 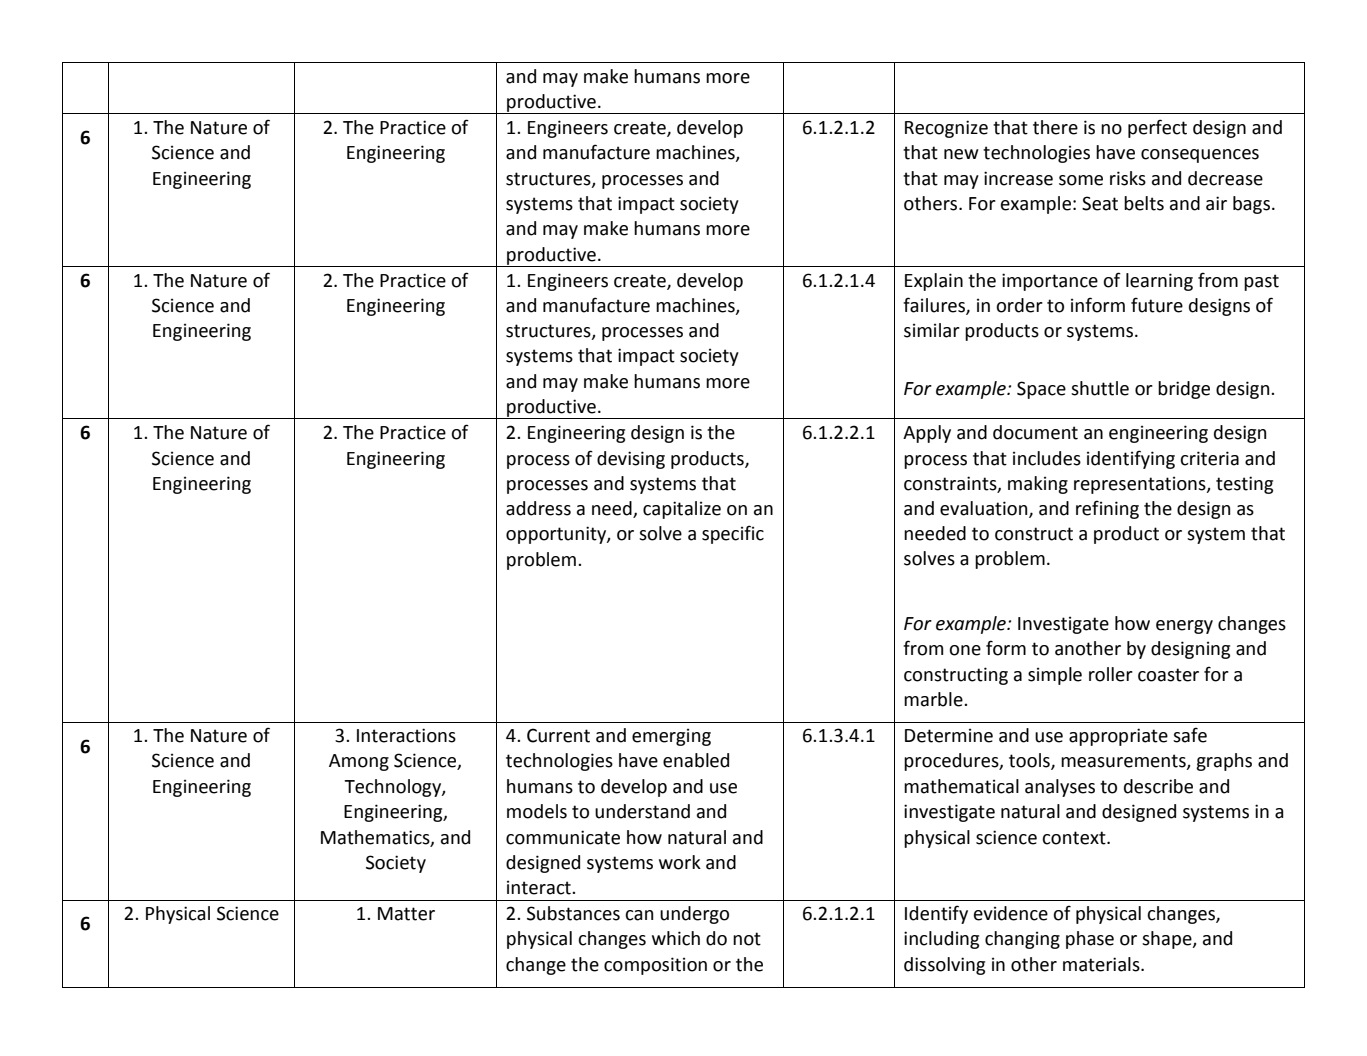 What do you see at coordinates (1168, 675) in the page?
I see `coaster` at bounding box center [1168, 675].
